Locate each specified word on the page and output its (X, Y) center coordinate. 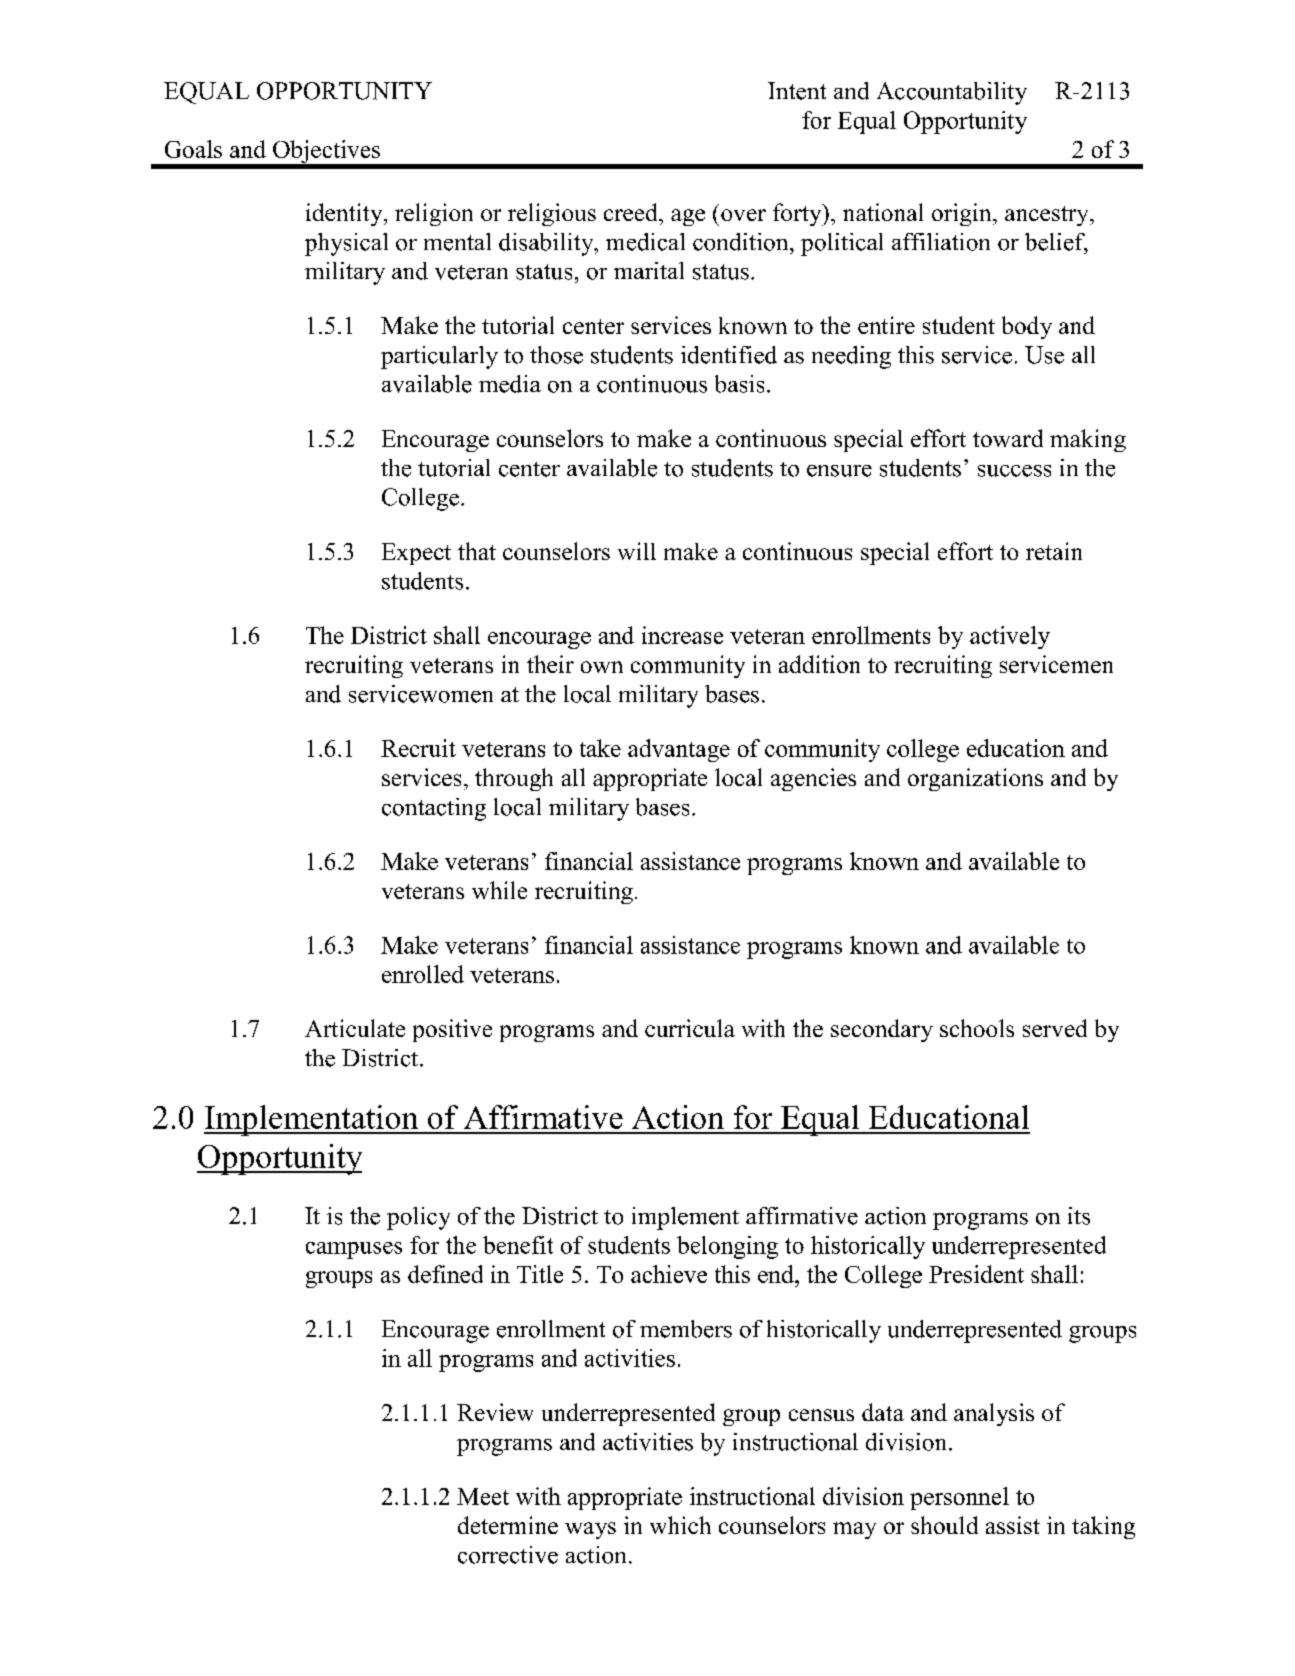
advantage (679, 750)
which (680, 1525)
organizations (975, 779)
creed (632, 212)
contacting (434, 809)
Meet (483, 1496)
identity (345, 214)
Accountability (952, 93)
